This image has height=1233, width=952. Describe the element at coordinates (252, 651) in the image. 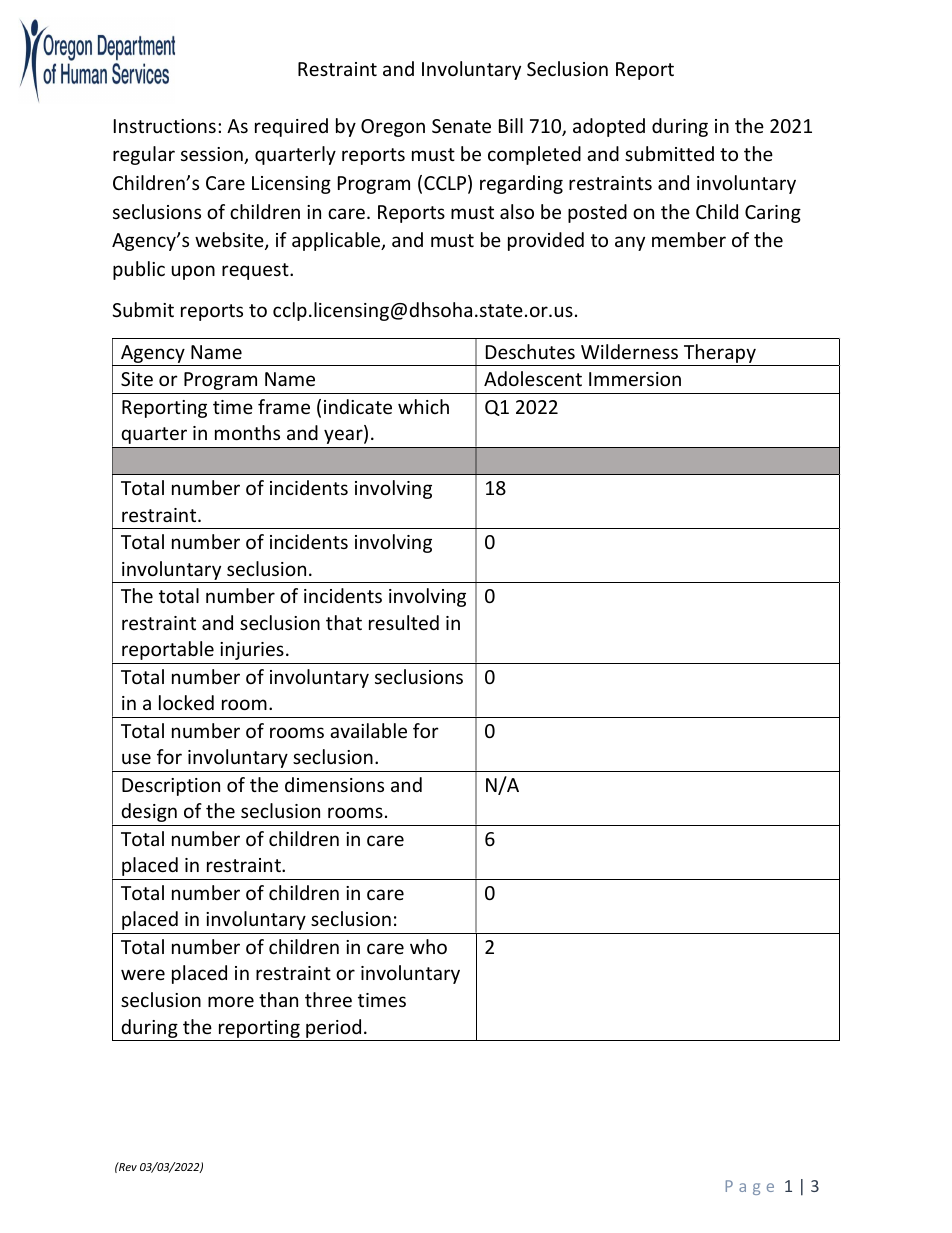

I see `injuries` at that location.
